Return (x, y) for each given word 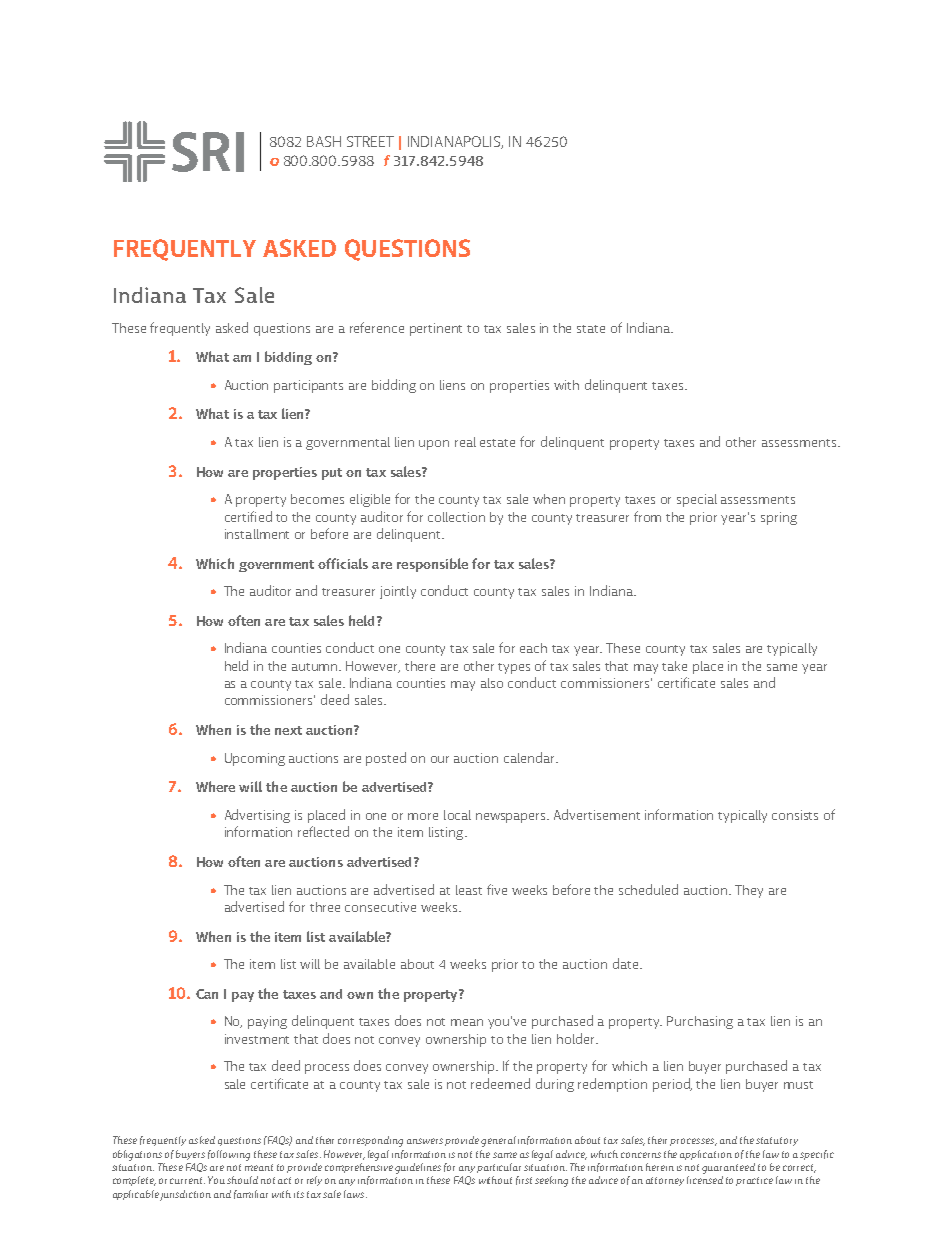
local (457, 815)
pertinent (436, 329)
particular (499, 1168)
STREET (370, 141)
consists (795, 815)
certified (248, 516)
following (229, 1155)
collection (456, 517)
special (697, 500)
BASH (324, 141)
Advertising (257, 816)
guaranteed (728, 1168)
